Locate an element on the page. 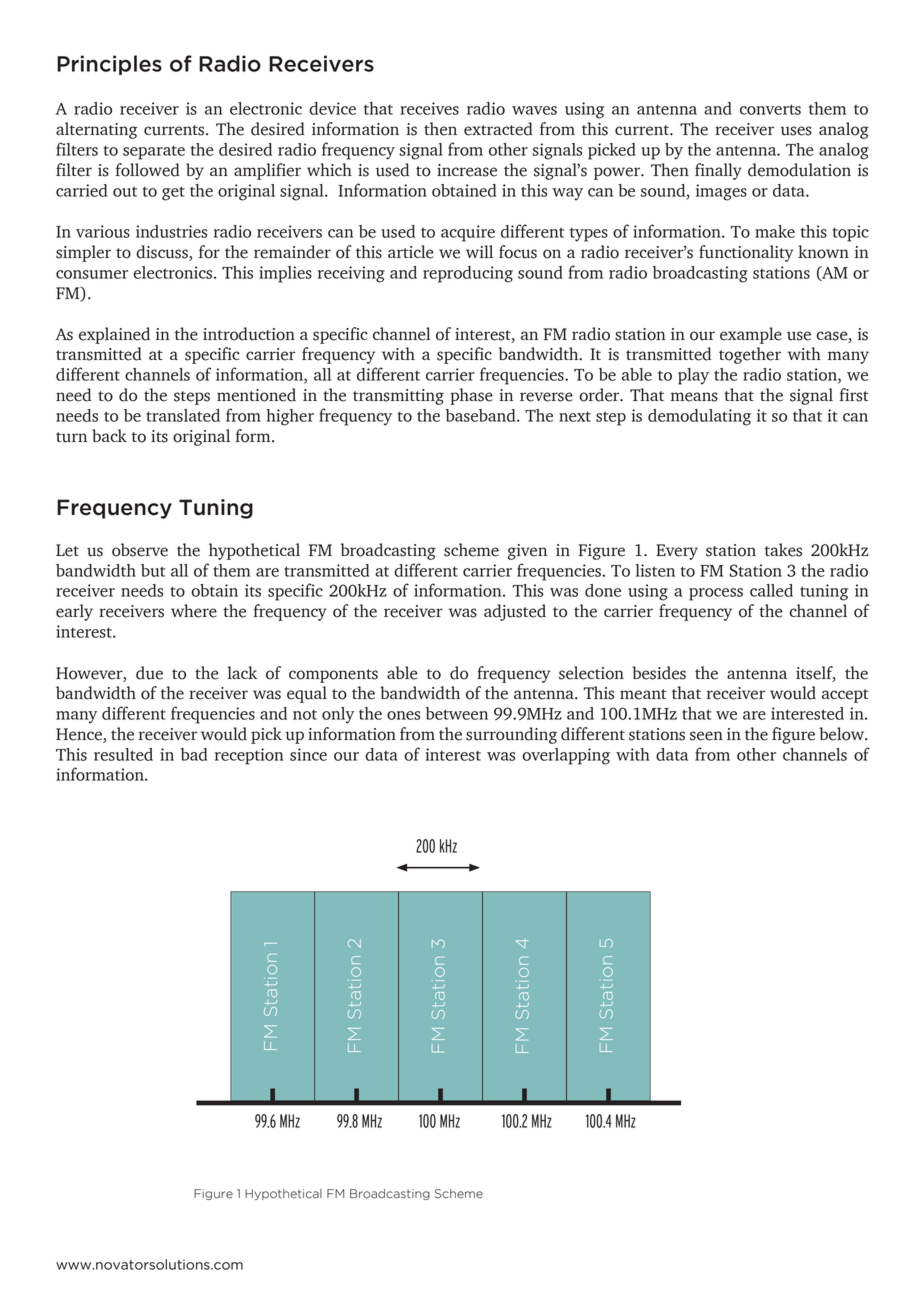 The image size is (924, 1307). translated is located at coordinates (183, 415).
